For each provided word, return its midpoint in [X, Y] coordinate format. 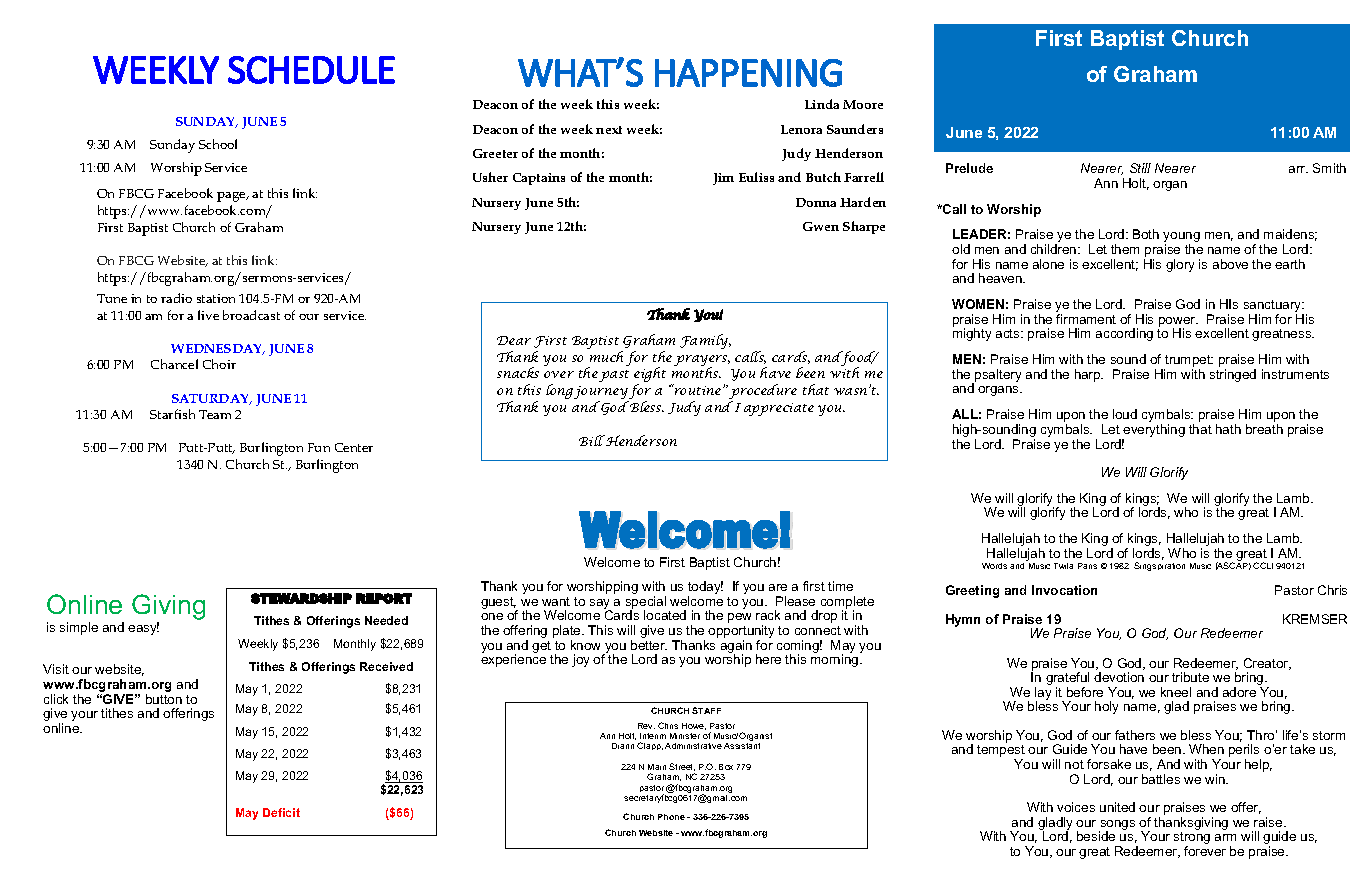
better [649, 645]
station [216, 298]
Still [1140, 168]
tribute [1190, 677]
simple [79, 628]
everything [1153, 432]
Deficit [281, 812]
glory [1180, 265]
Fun [319, 447]
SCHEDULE [311, 70]
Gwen [821, 226]
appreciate [779, 409]
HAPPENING [748, 73]
